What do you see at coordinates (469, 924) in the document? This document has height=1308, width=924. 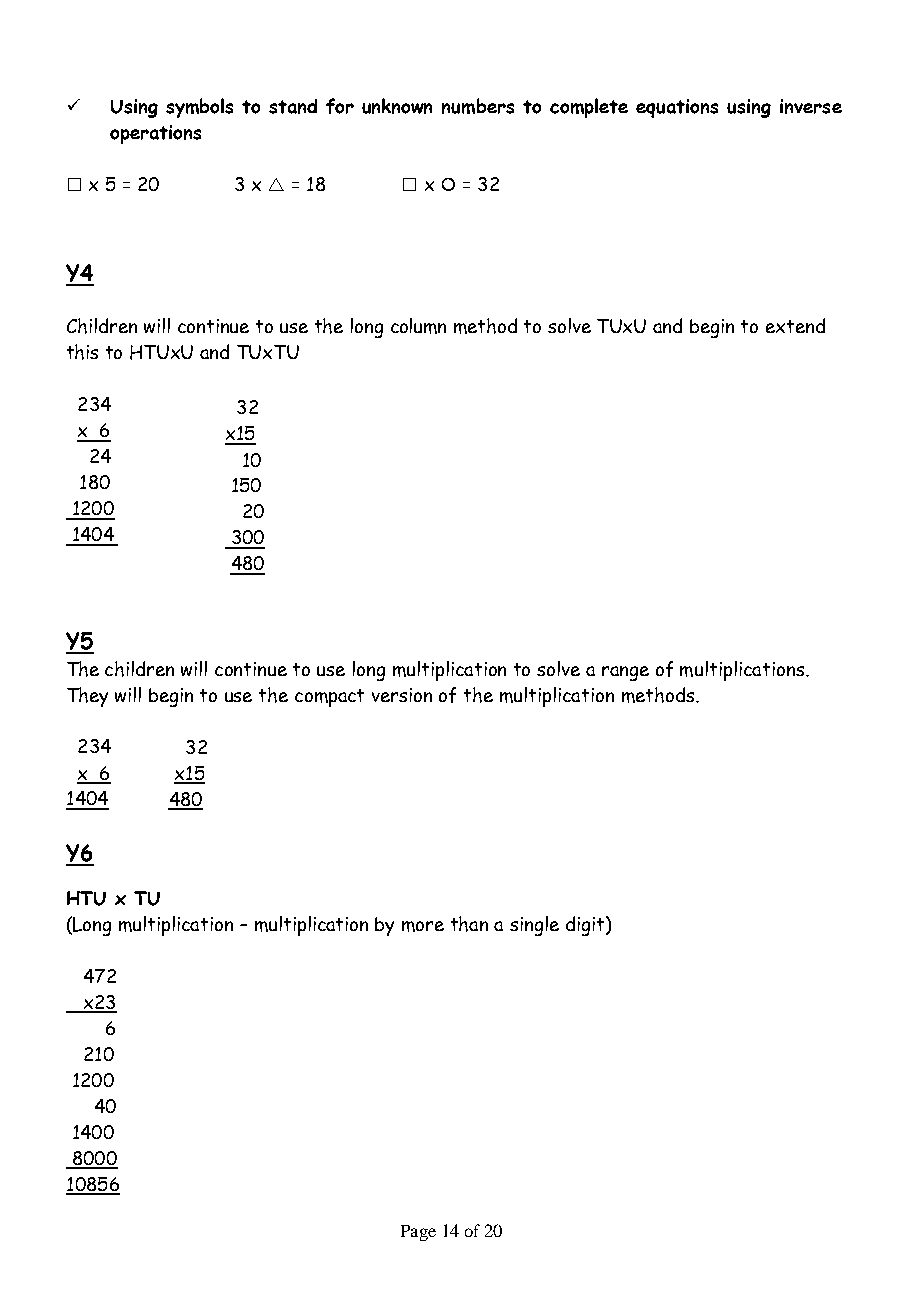 I see `than` at bounding box center [469, 924].
